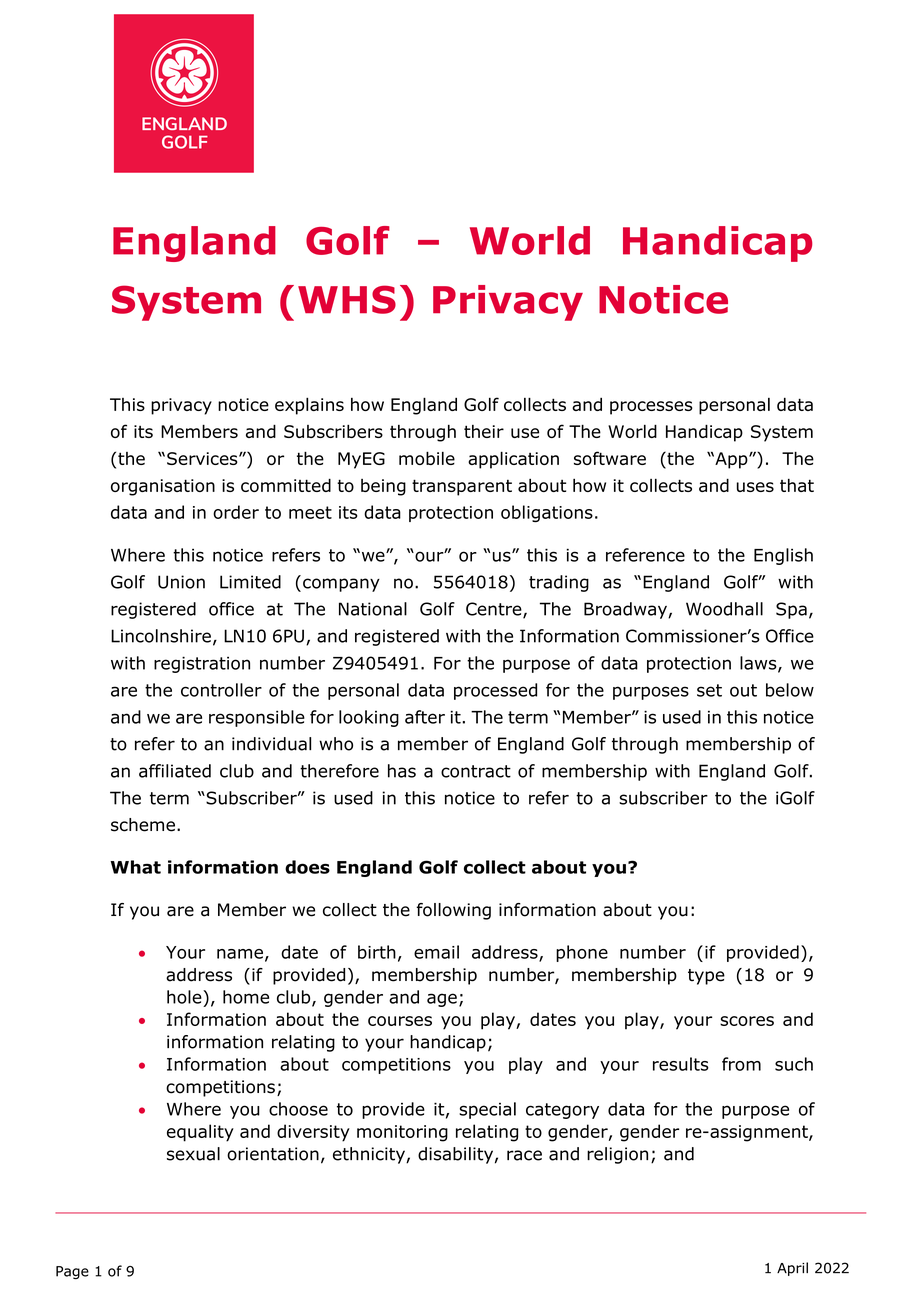  What do you see at coordinates (651, 408) in the image?
I see `processes` at bounding box center [651, 408].
